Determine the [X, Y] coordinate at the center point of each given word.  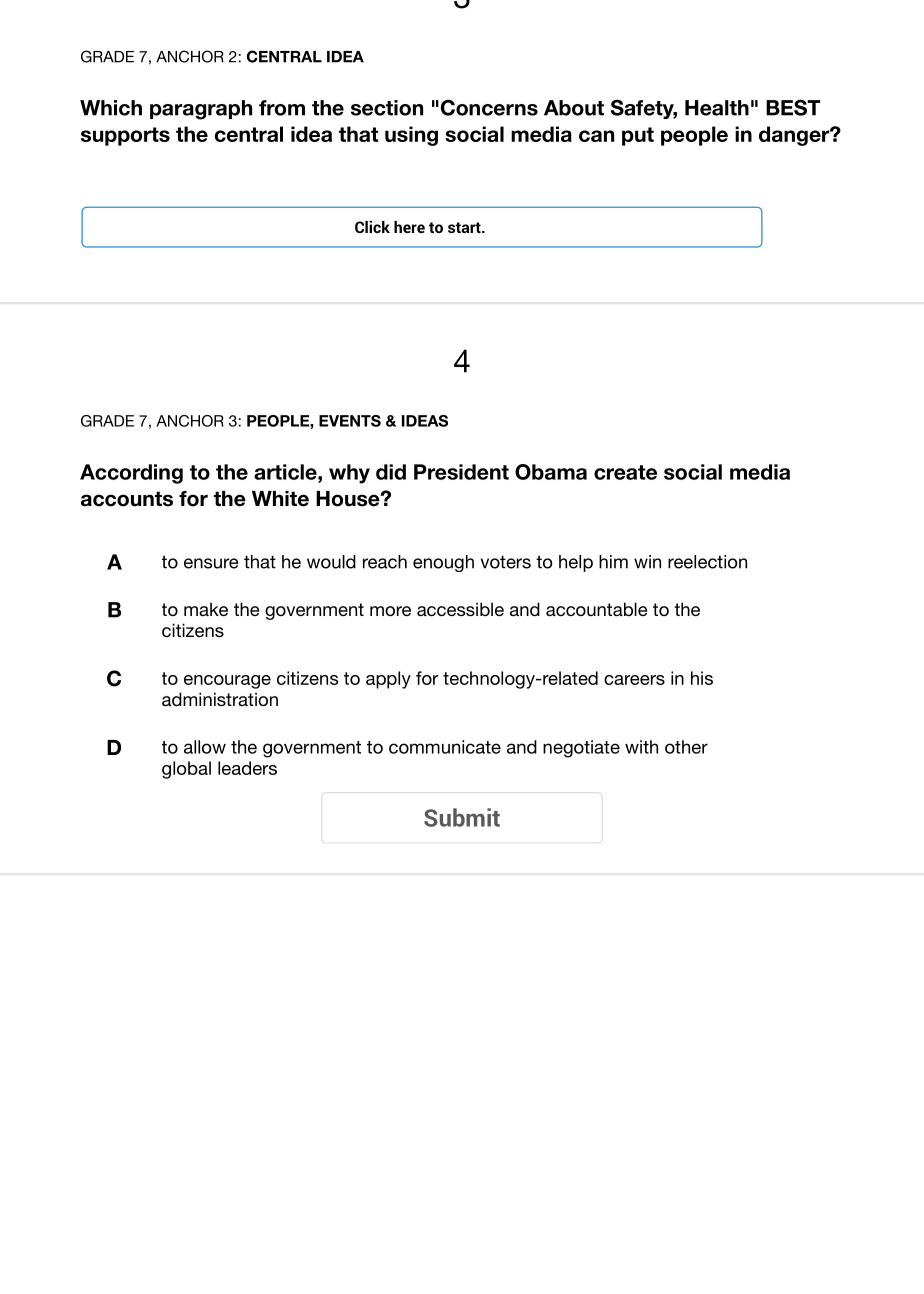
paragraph [201, 110]
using [411, 136]
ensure [211, 563]
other [686, 747]
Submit [462, 817]
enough [443, 563]
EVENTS [350, 421]
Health [717, 108]
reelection [707, 562]
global [186, 770]
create [625, 472]
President [461, 472]
